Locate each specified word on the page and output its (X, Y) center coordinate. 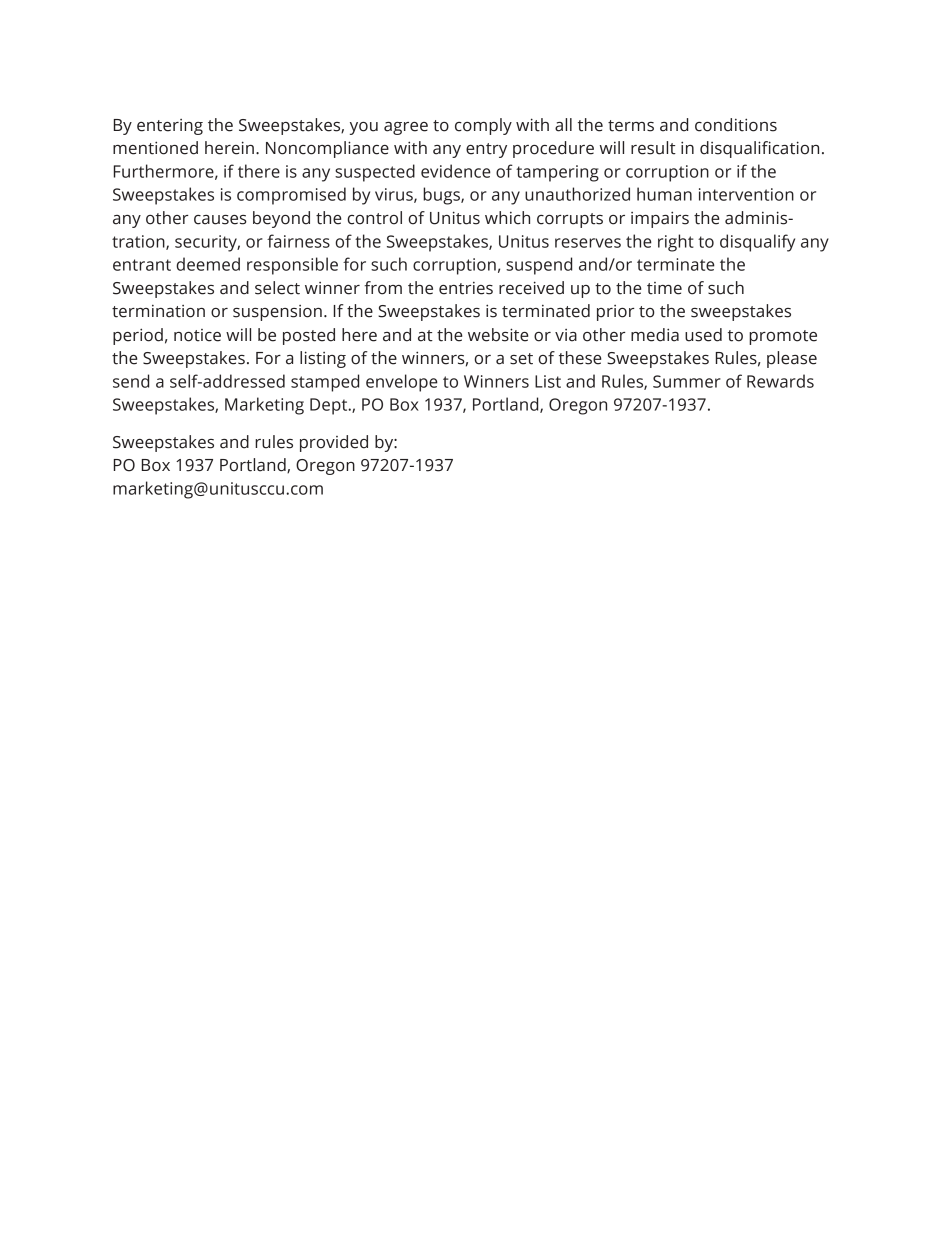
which (507, 218)
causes (220, 220)
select (277, 288)
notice (197, 335)
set (521, 359)
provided (334, 443)
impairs (660, 219)
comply (483, 126)
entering (170, 127)
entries (466, 288)
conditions (736, 125)
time (664, 288)
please (792, 359)
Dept (330, 406)
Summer (687, 381)
